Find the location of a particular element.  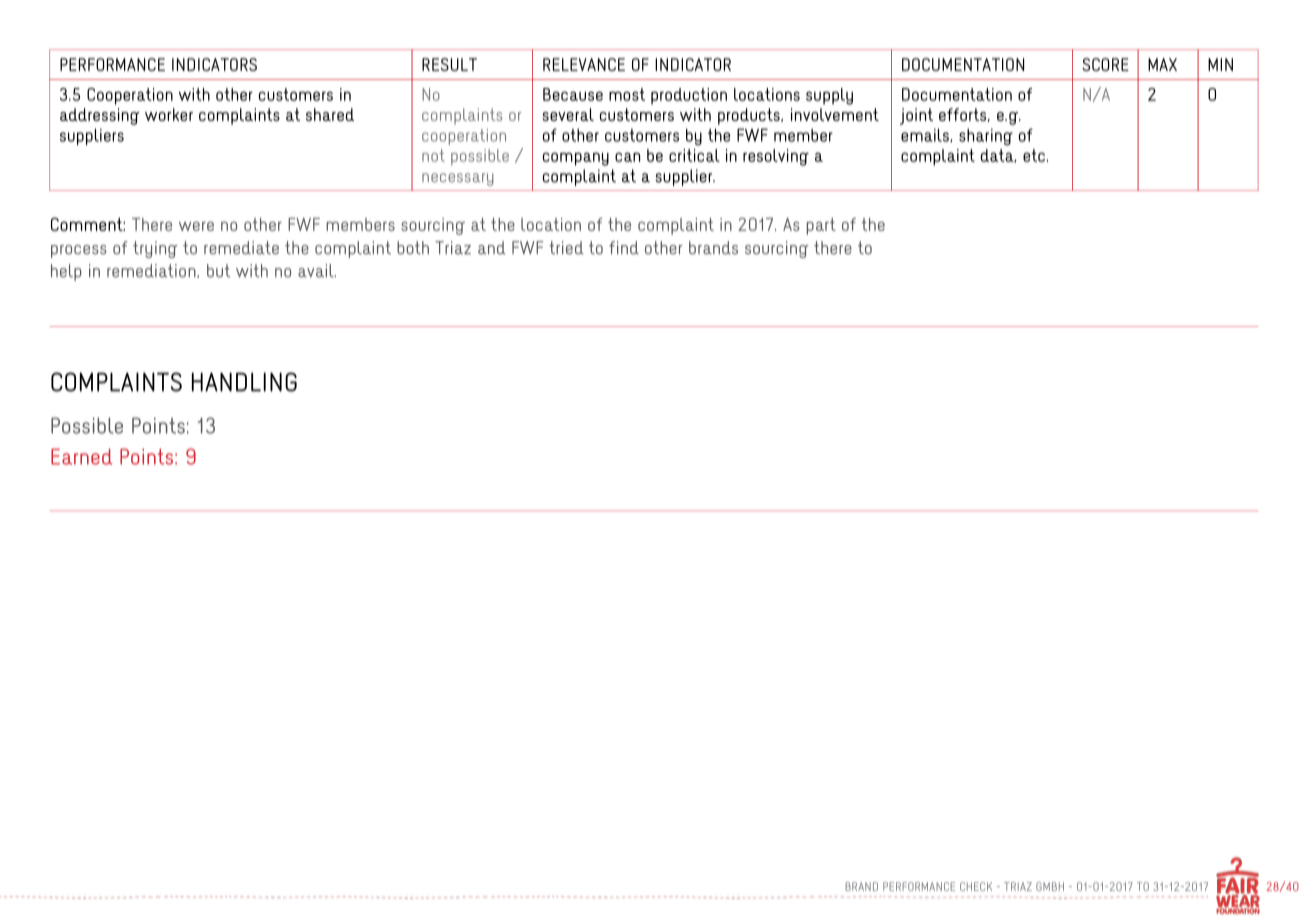

tried is located at coordinates (566, 248).
